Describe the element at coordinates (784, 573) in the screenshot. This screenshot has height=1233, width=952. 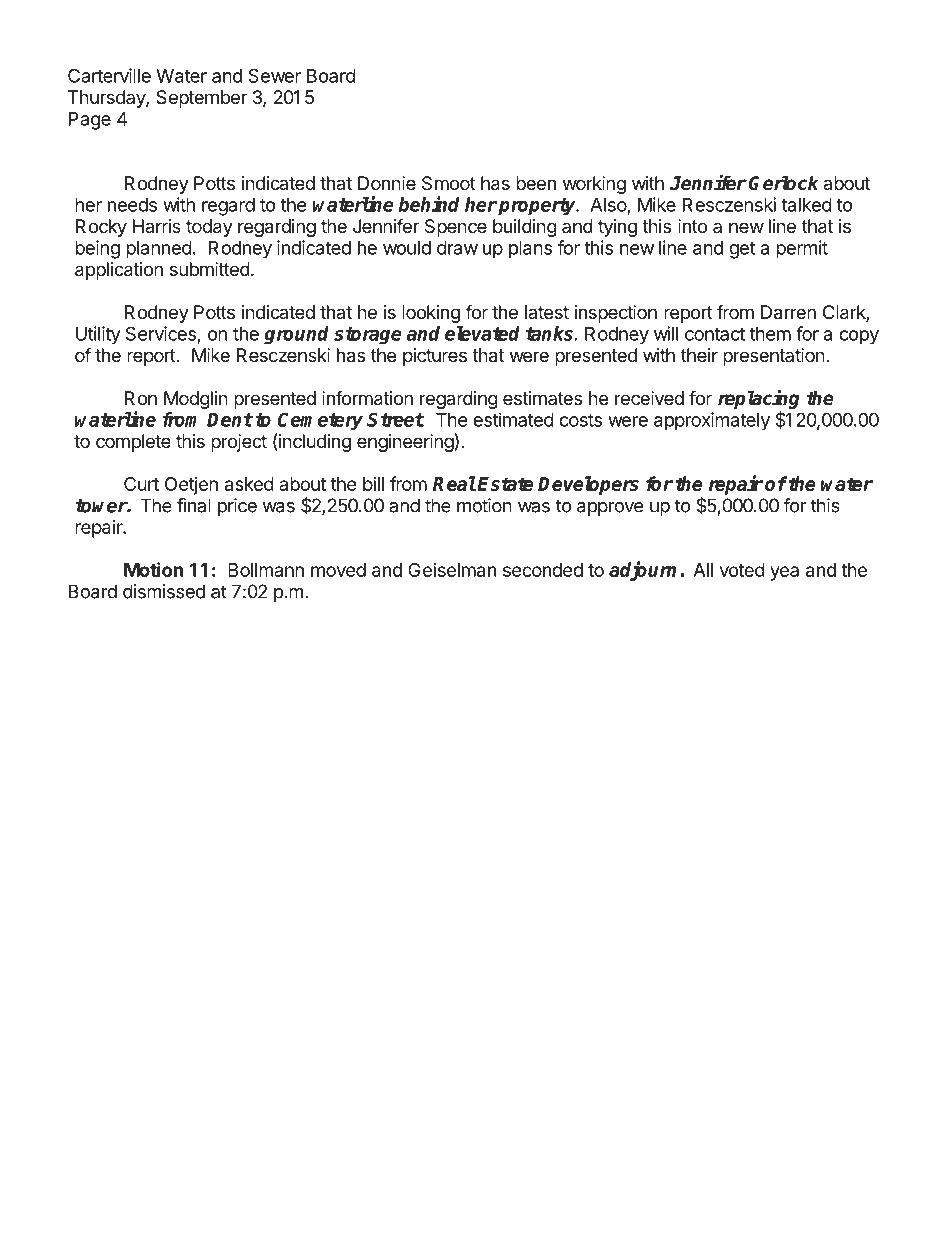
I see `yea` at that location.
